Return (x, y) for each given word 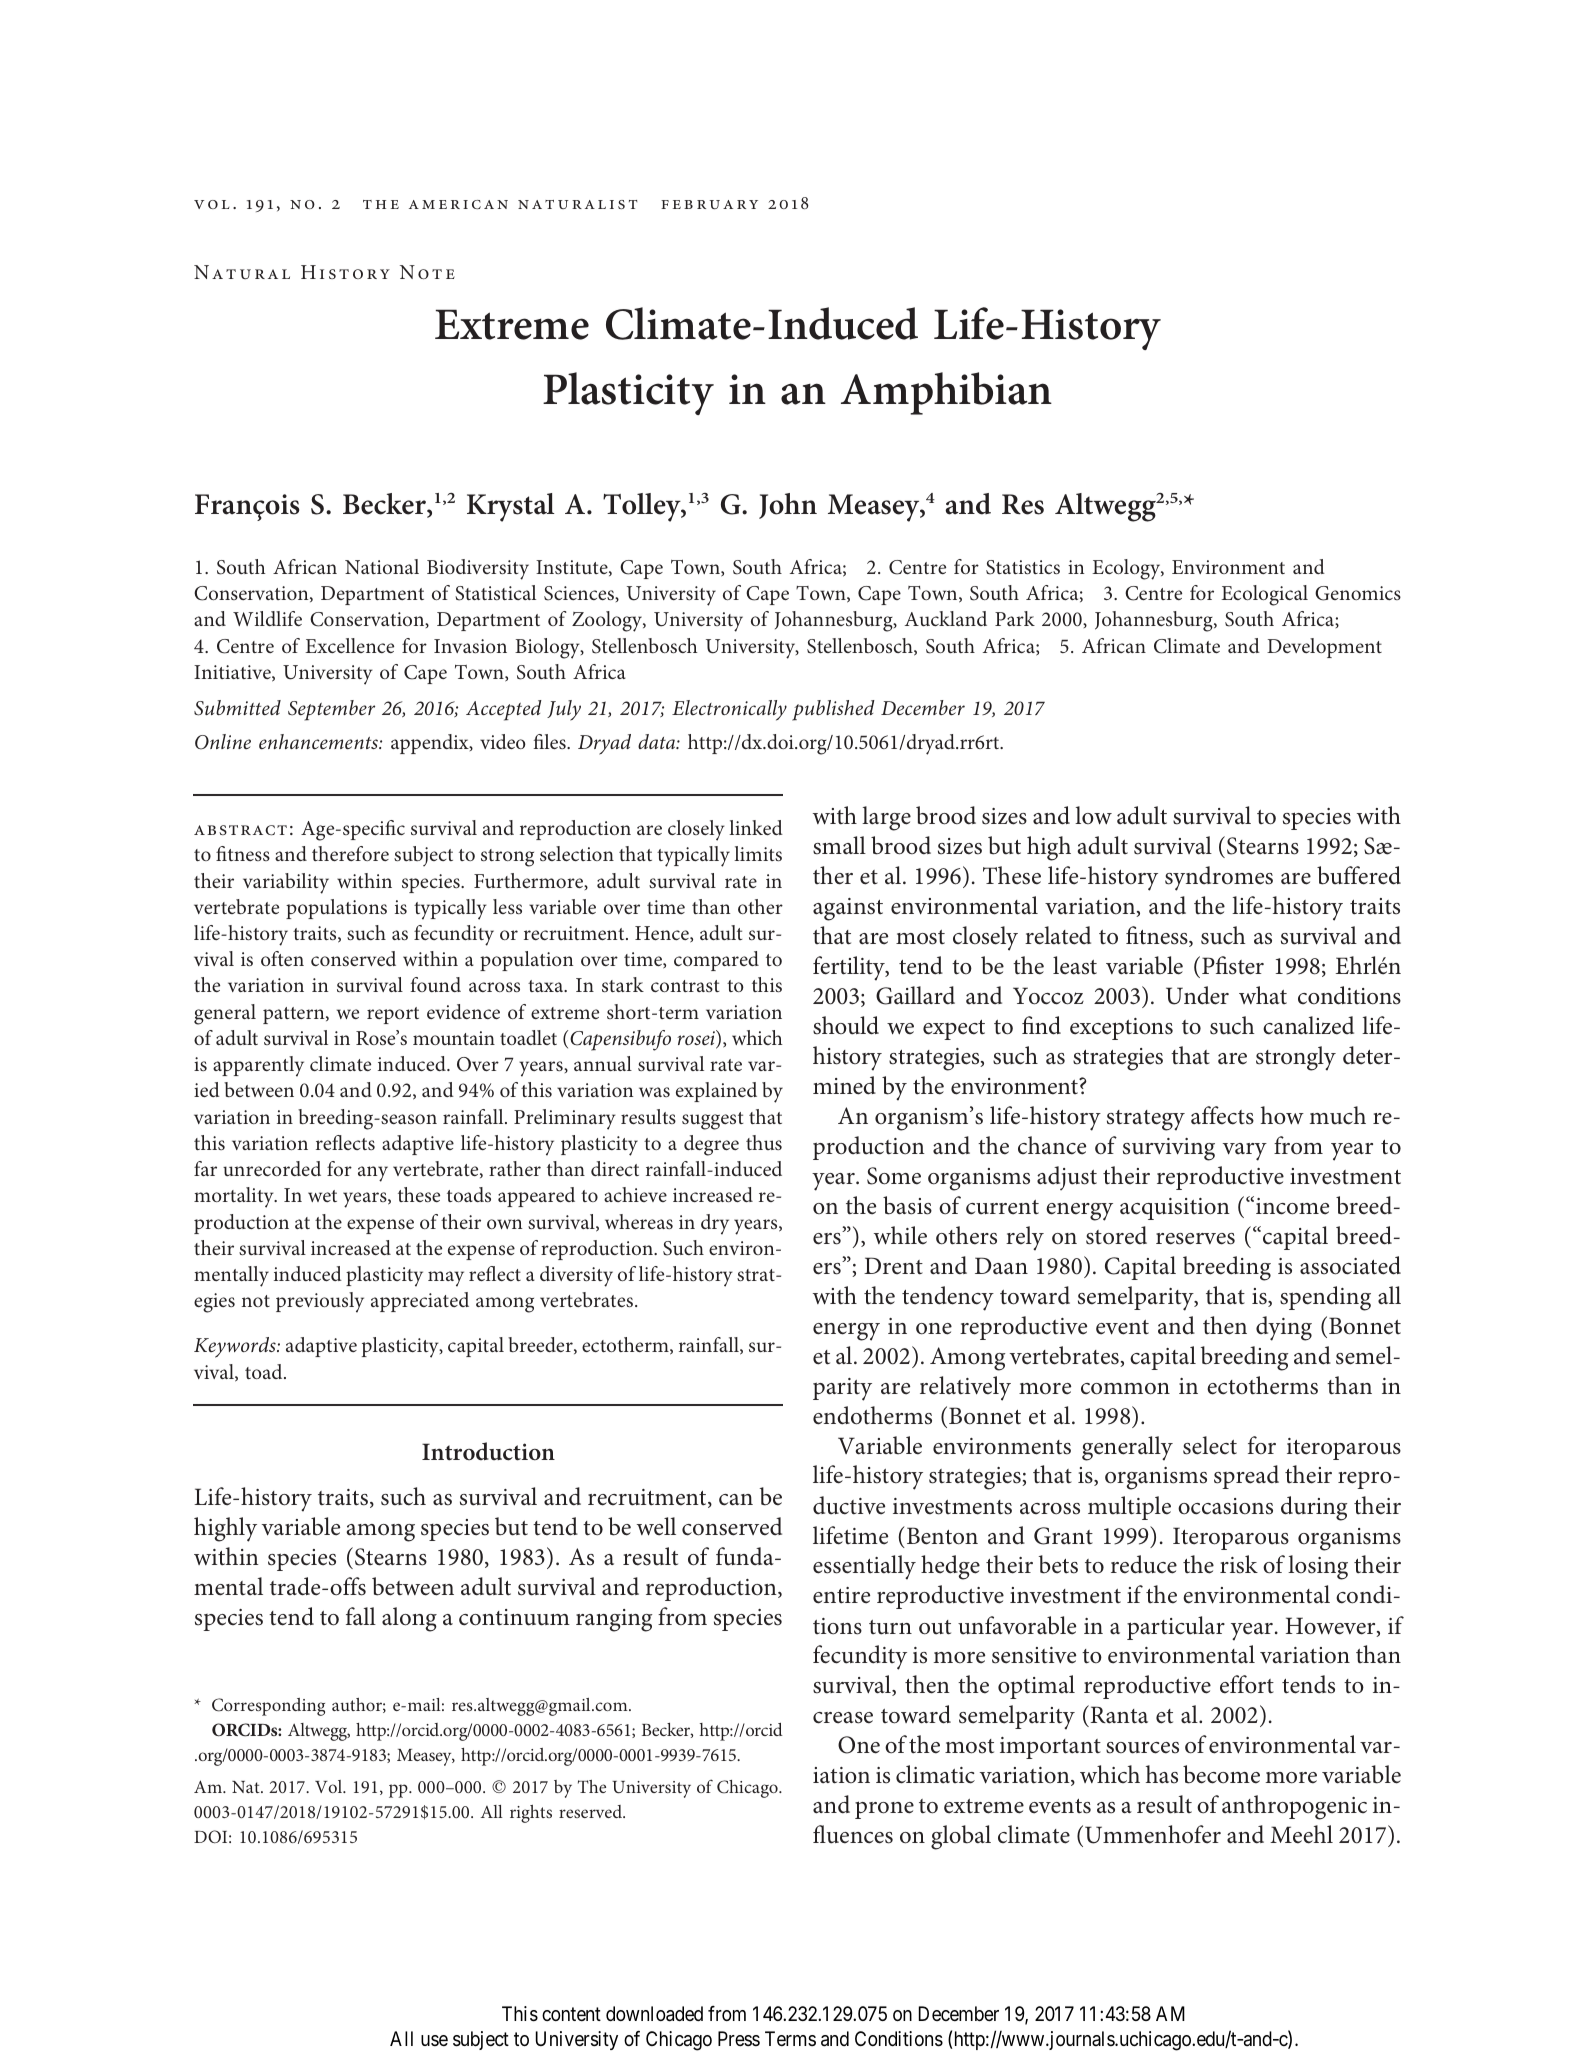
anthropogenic (1294, 1807)
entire (841, 1595)
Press (739, 2038)
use (434, 2040)
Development (1324, 648)
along (409, 1619)
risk (1239, 1564)
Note (427, 272)
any (373, 1174)
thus (764, 1142)
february (709, 204)
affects (1222, 1115)
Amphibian (946, 393)
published (833, 710)
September (331, 710)
